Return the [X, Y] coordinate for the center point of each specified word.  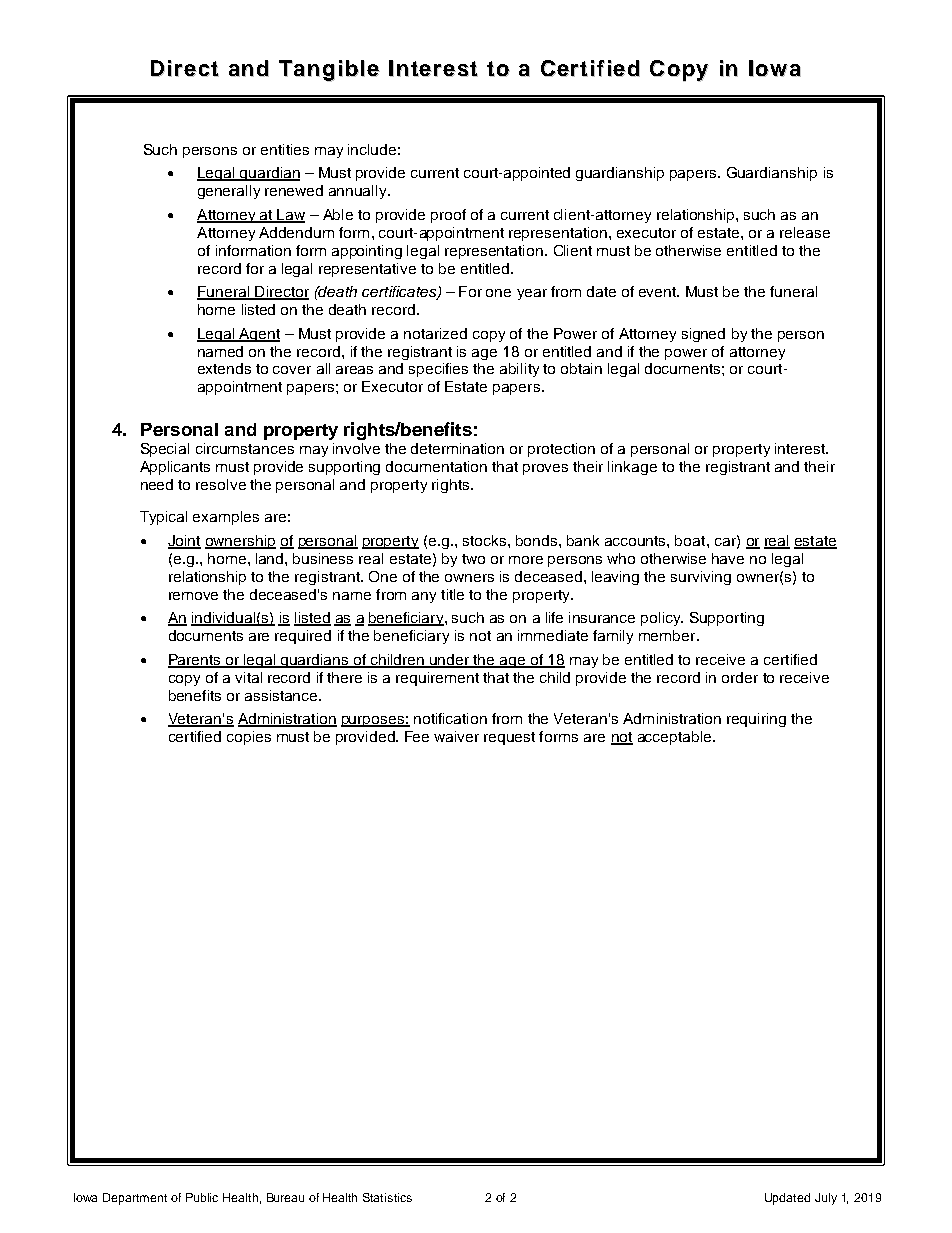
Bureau [285, 1197]
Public [202, 1197]
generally [229, 192]
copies [249, 738]
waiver [456, 736]
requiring [756, 720]
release [805, 232]
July [826, 1199]
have [728, 558]
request [509, 738]
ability [519, 370]
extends [224, 368]
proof [448, 216]
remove [193, 596]
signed [703, 335]
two [473, 559]
